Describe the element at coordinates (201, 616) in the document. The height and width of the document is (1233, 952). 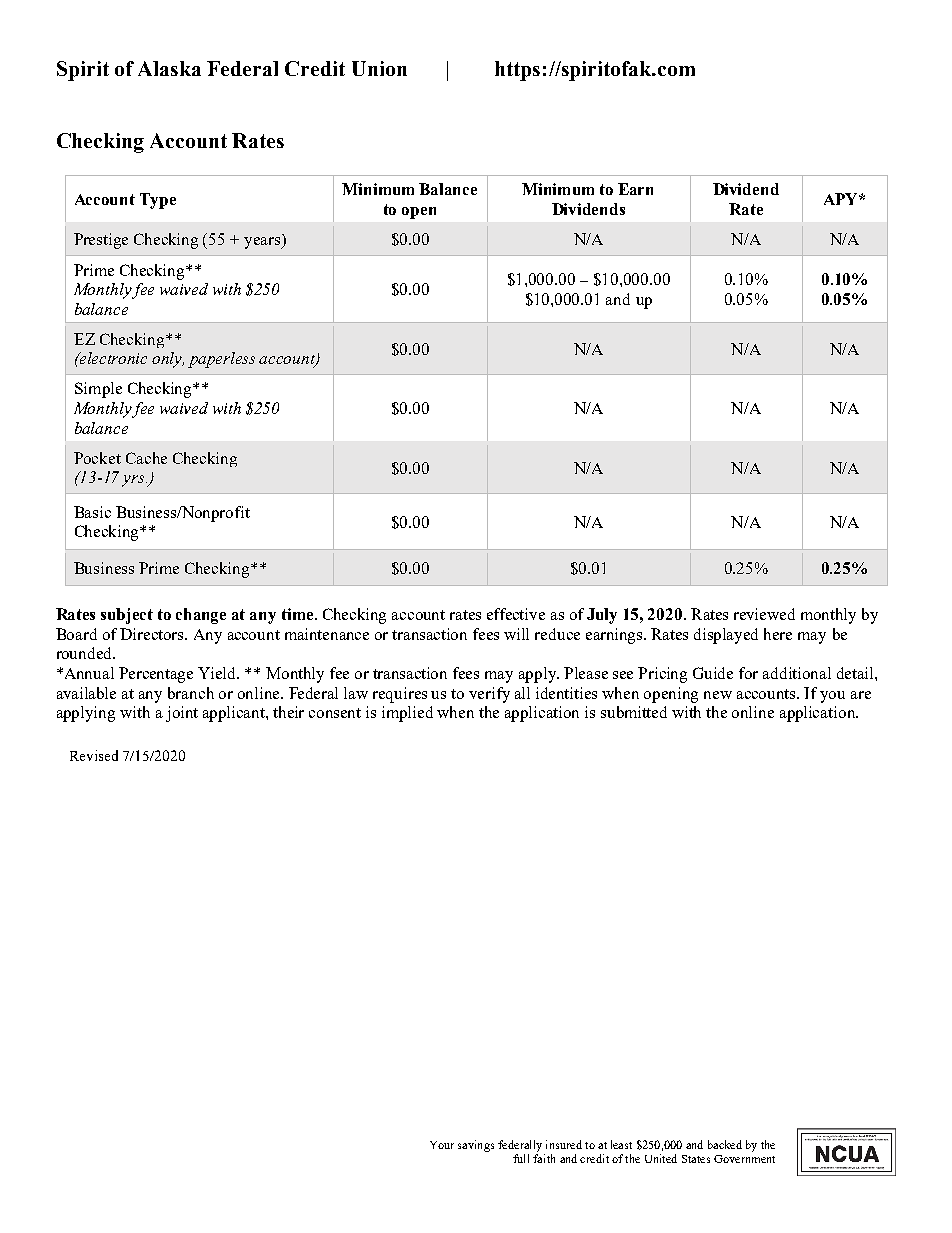
I see `change` at that location.
